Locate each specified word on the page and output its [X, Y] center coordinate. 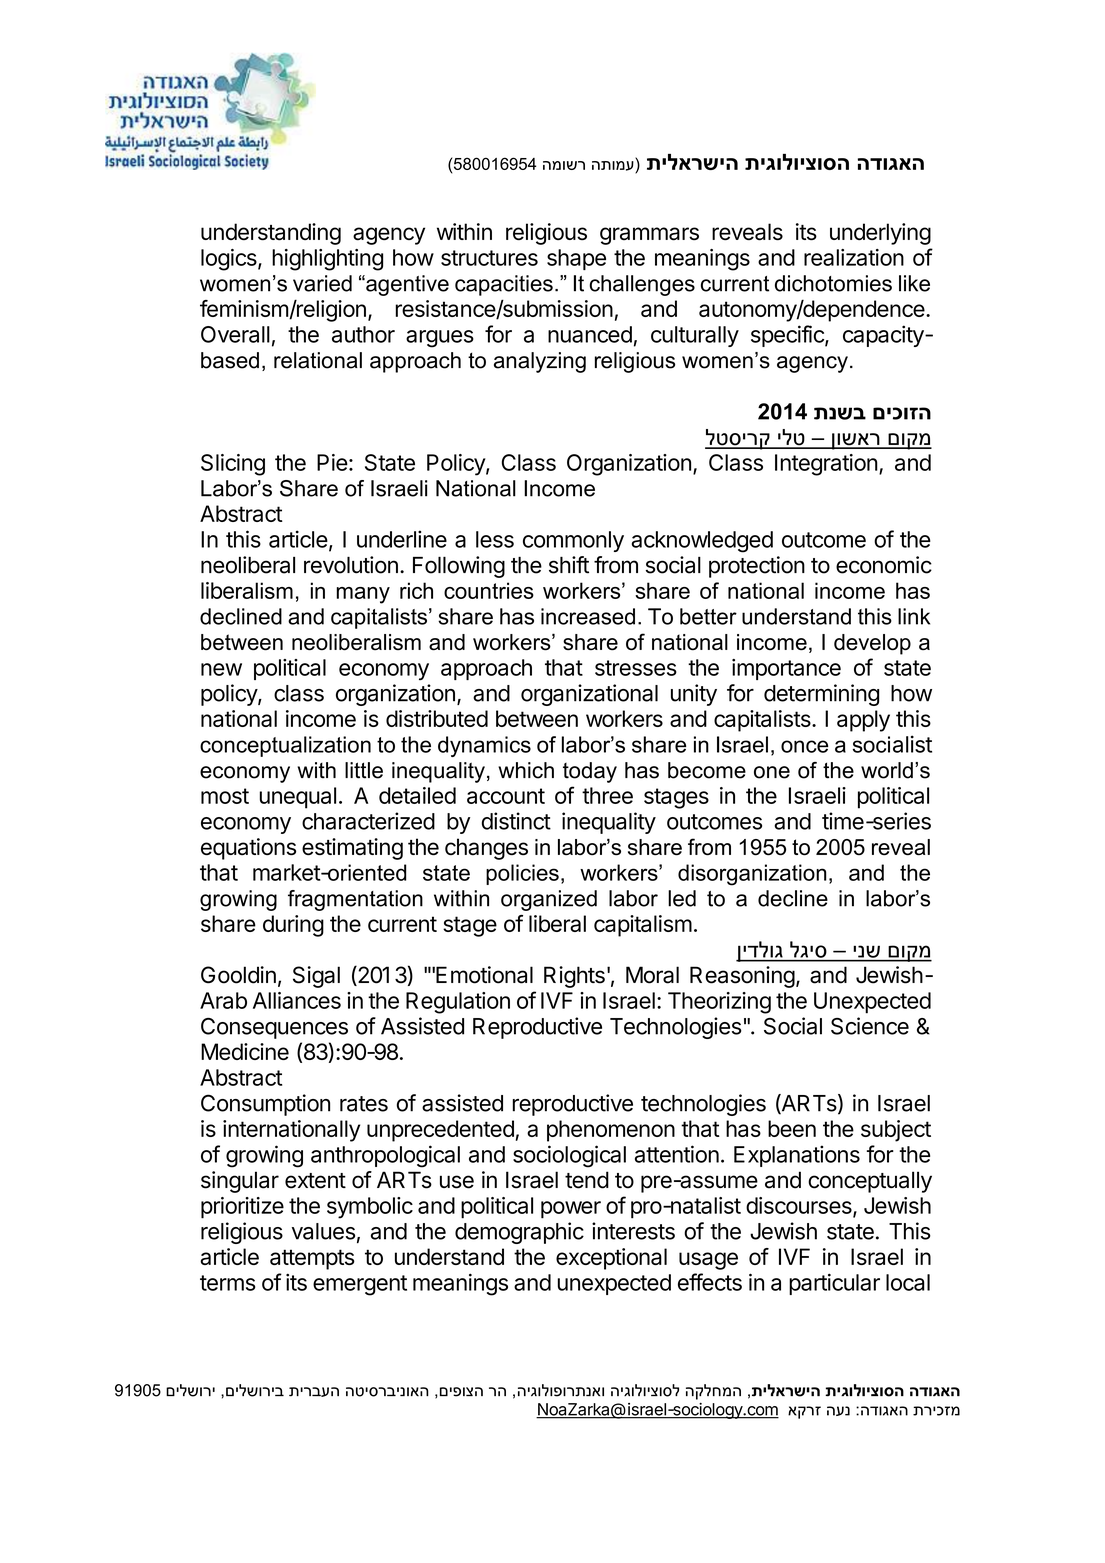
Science [870, 1026]
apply [863, 721]
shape [576, 259]
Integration [826, 465]
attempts [312, 1259]
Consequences [274, 1028]
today [590, 772]
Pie [332, 462]
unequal [298, 798]
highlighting [327, 260]
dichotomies [833, 283]
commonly [573, 541]
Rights [574, 977]
